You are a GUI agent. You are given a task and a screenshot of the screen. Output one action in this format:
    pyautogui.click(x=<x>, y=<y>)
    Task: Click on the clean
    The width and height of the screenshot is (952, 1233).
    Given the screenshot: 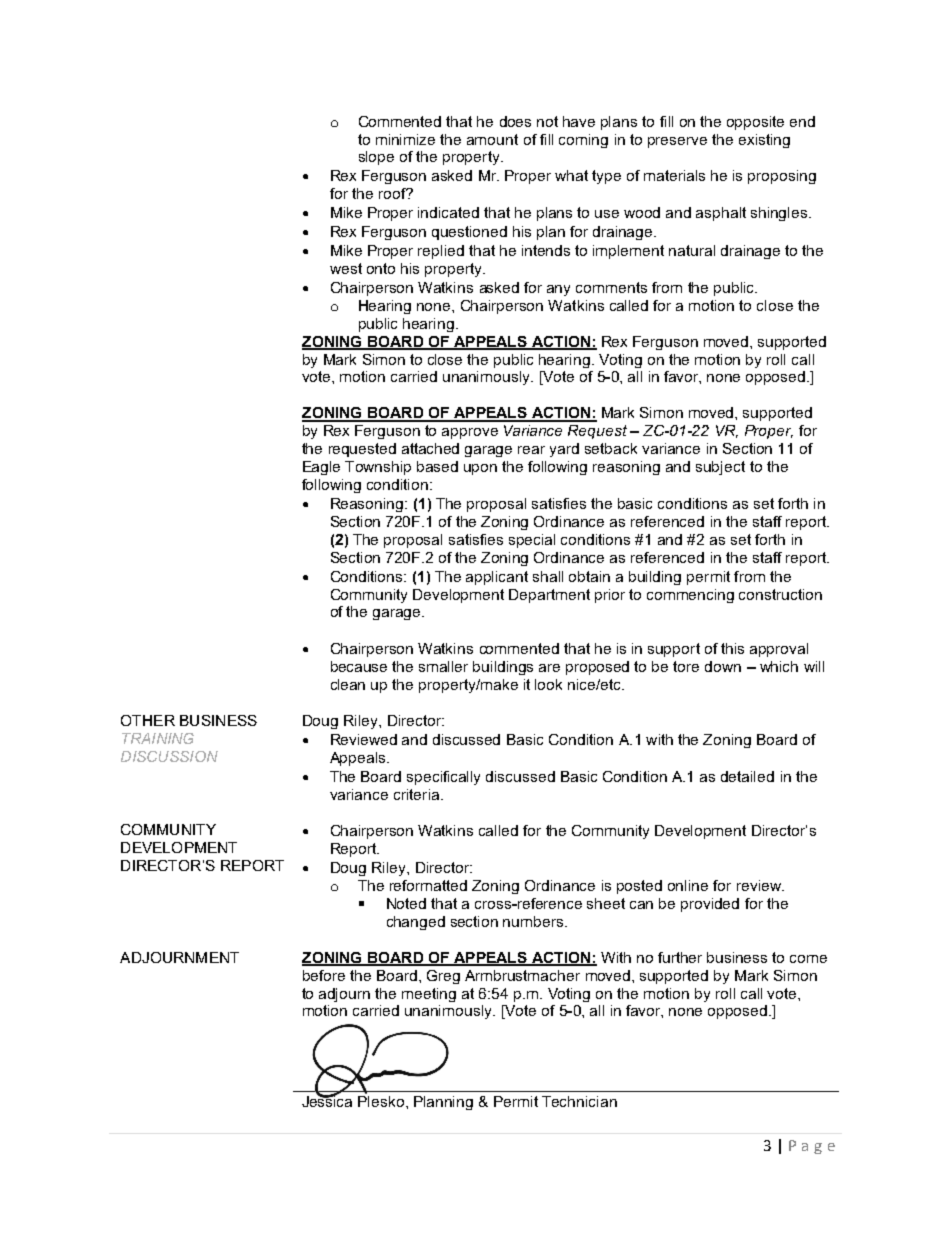 What is the action you would take?
    pyautogui.click(x=348, y=684)
